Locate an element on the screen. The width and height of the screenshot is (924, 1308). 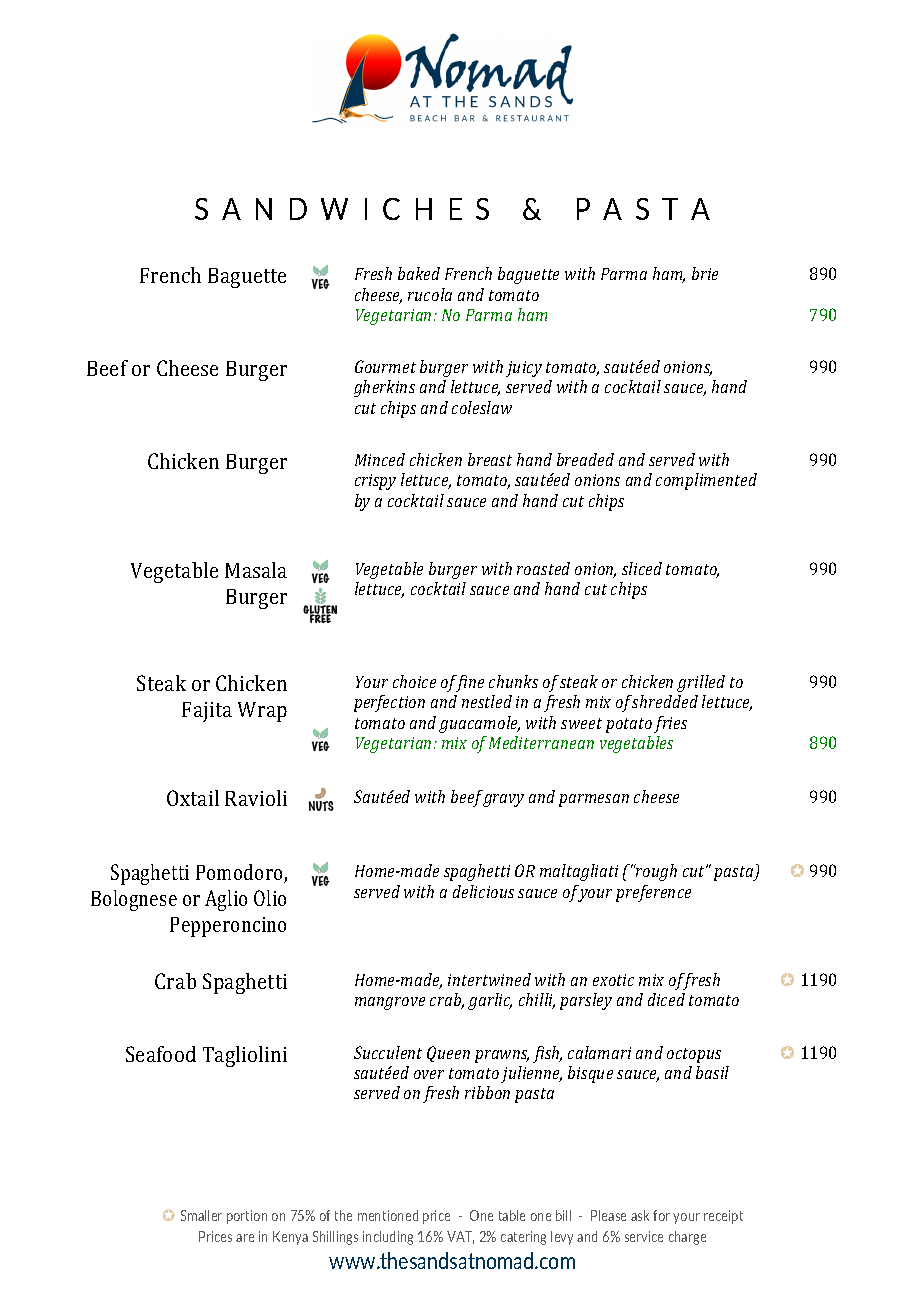
Gourmet is located at coordinates (385, 366).
